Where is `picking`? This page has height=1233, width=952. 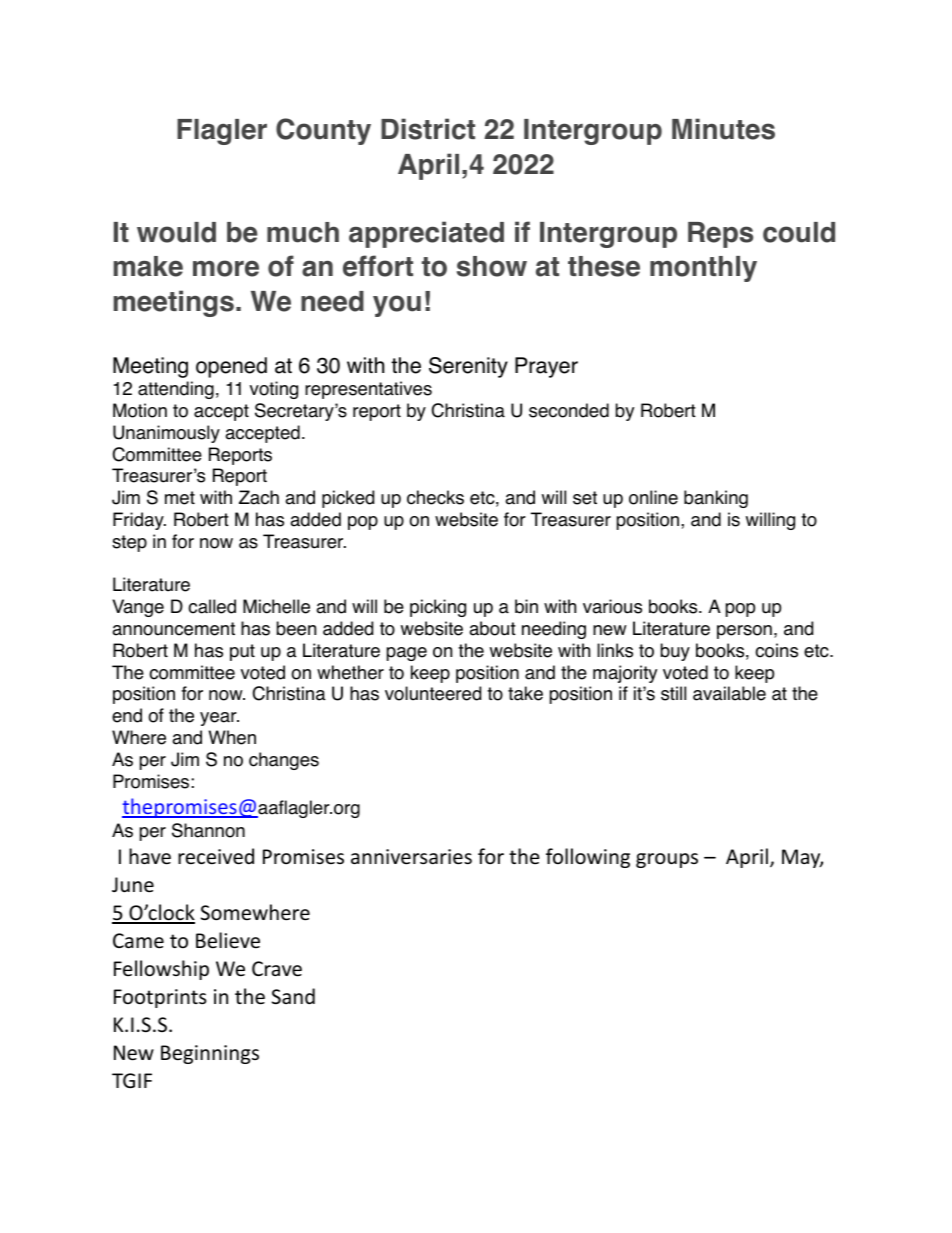
picking is located at coordinates (438, 608).
